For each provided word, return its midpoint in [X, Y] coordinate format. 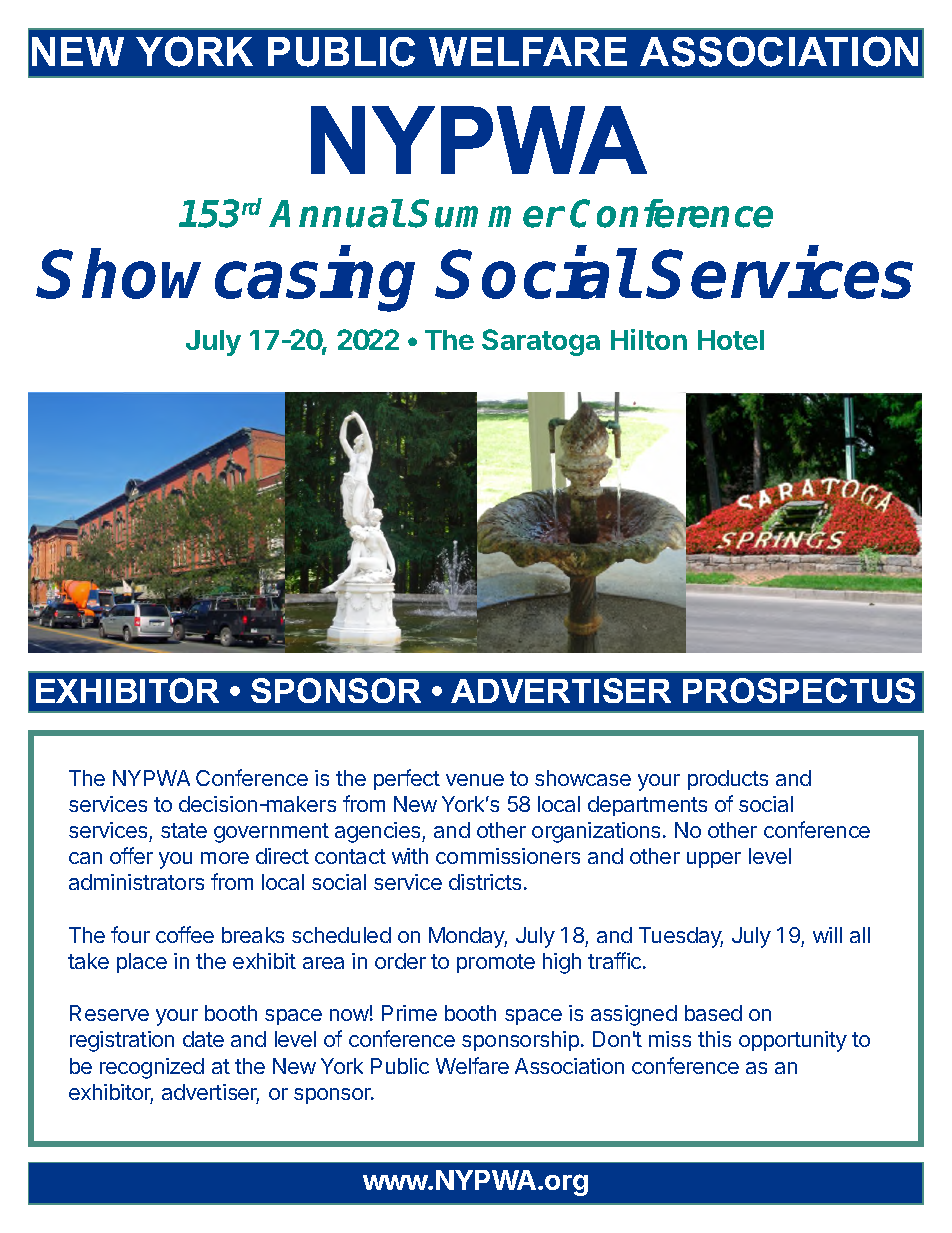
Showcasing [227, 280]
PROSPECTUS [799, 690]
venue [475, 780]
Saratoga [541, 342]
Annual [337, 213]
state [184, 830]
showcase [583, 778]
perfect [407, 779]
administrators [136, 882]
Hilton [649, 339]
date [203, 1039]
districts [485, 882]
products [728, 780]
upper [714, 860]
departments [647, 806]
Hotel [731, 340]
